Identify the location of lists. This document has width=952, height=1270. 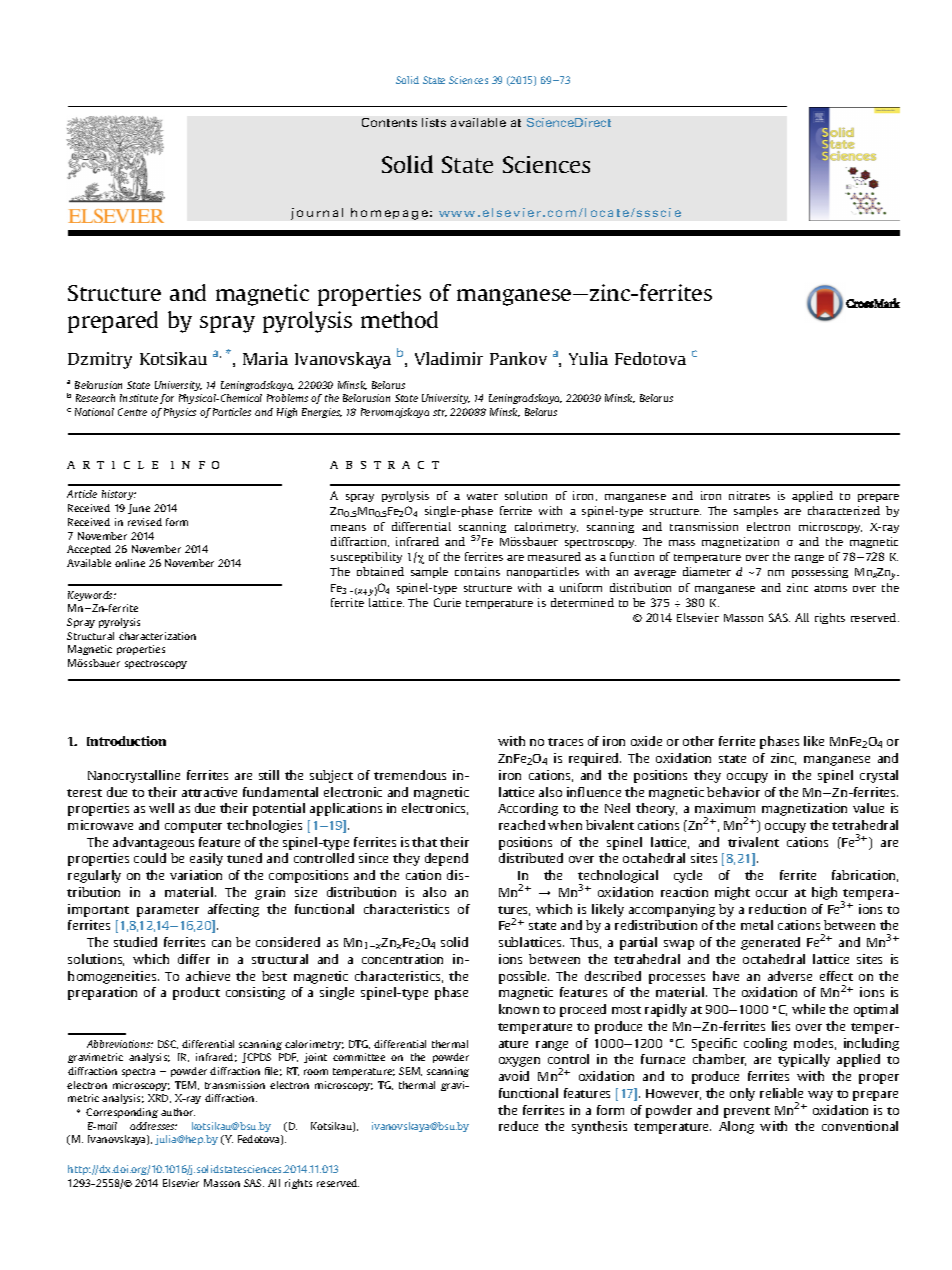
(434, 122).
